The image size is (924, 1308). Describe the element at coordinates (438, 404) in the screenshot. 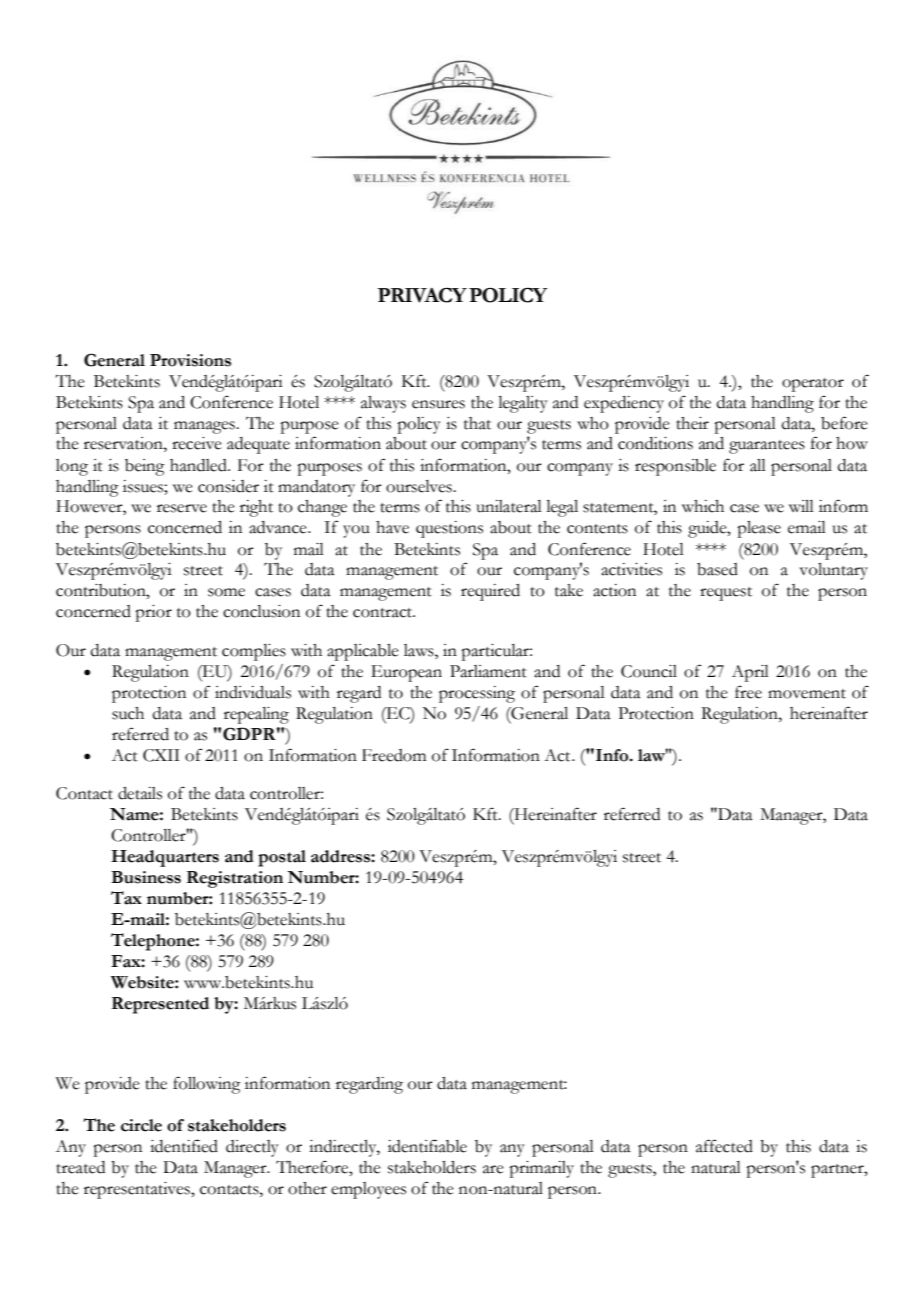

I see `ensures` at that location.
